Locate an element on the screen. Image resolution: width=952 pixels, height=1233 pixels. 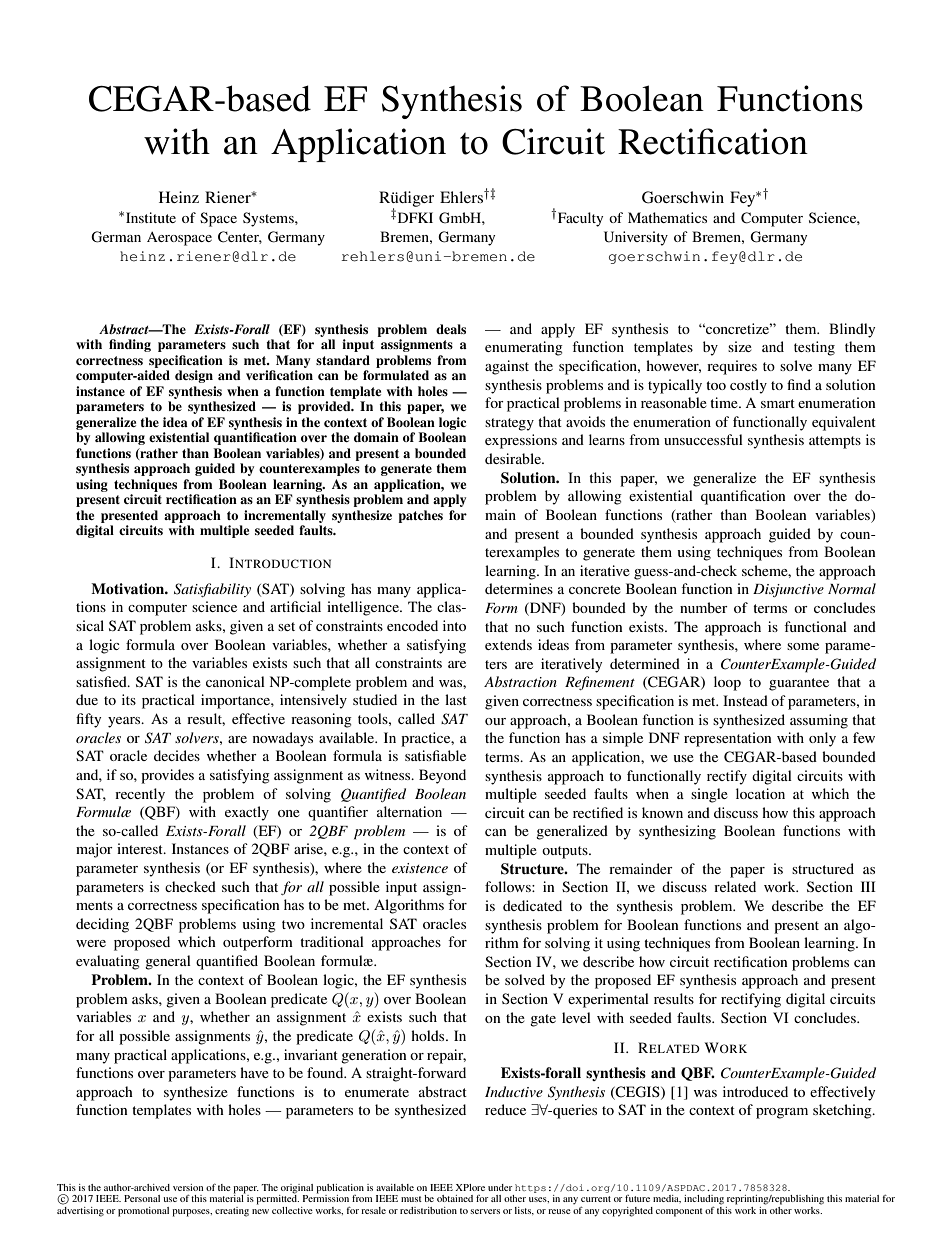
version is located at coordinates (188, 1187).
